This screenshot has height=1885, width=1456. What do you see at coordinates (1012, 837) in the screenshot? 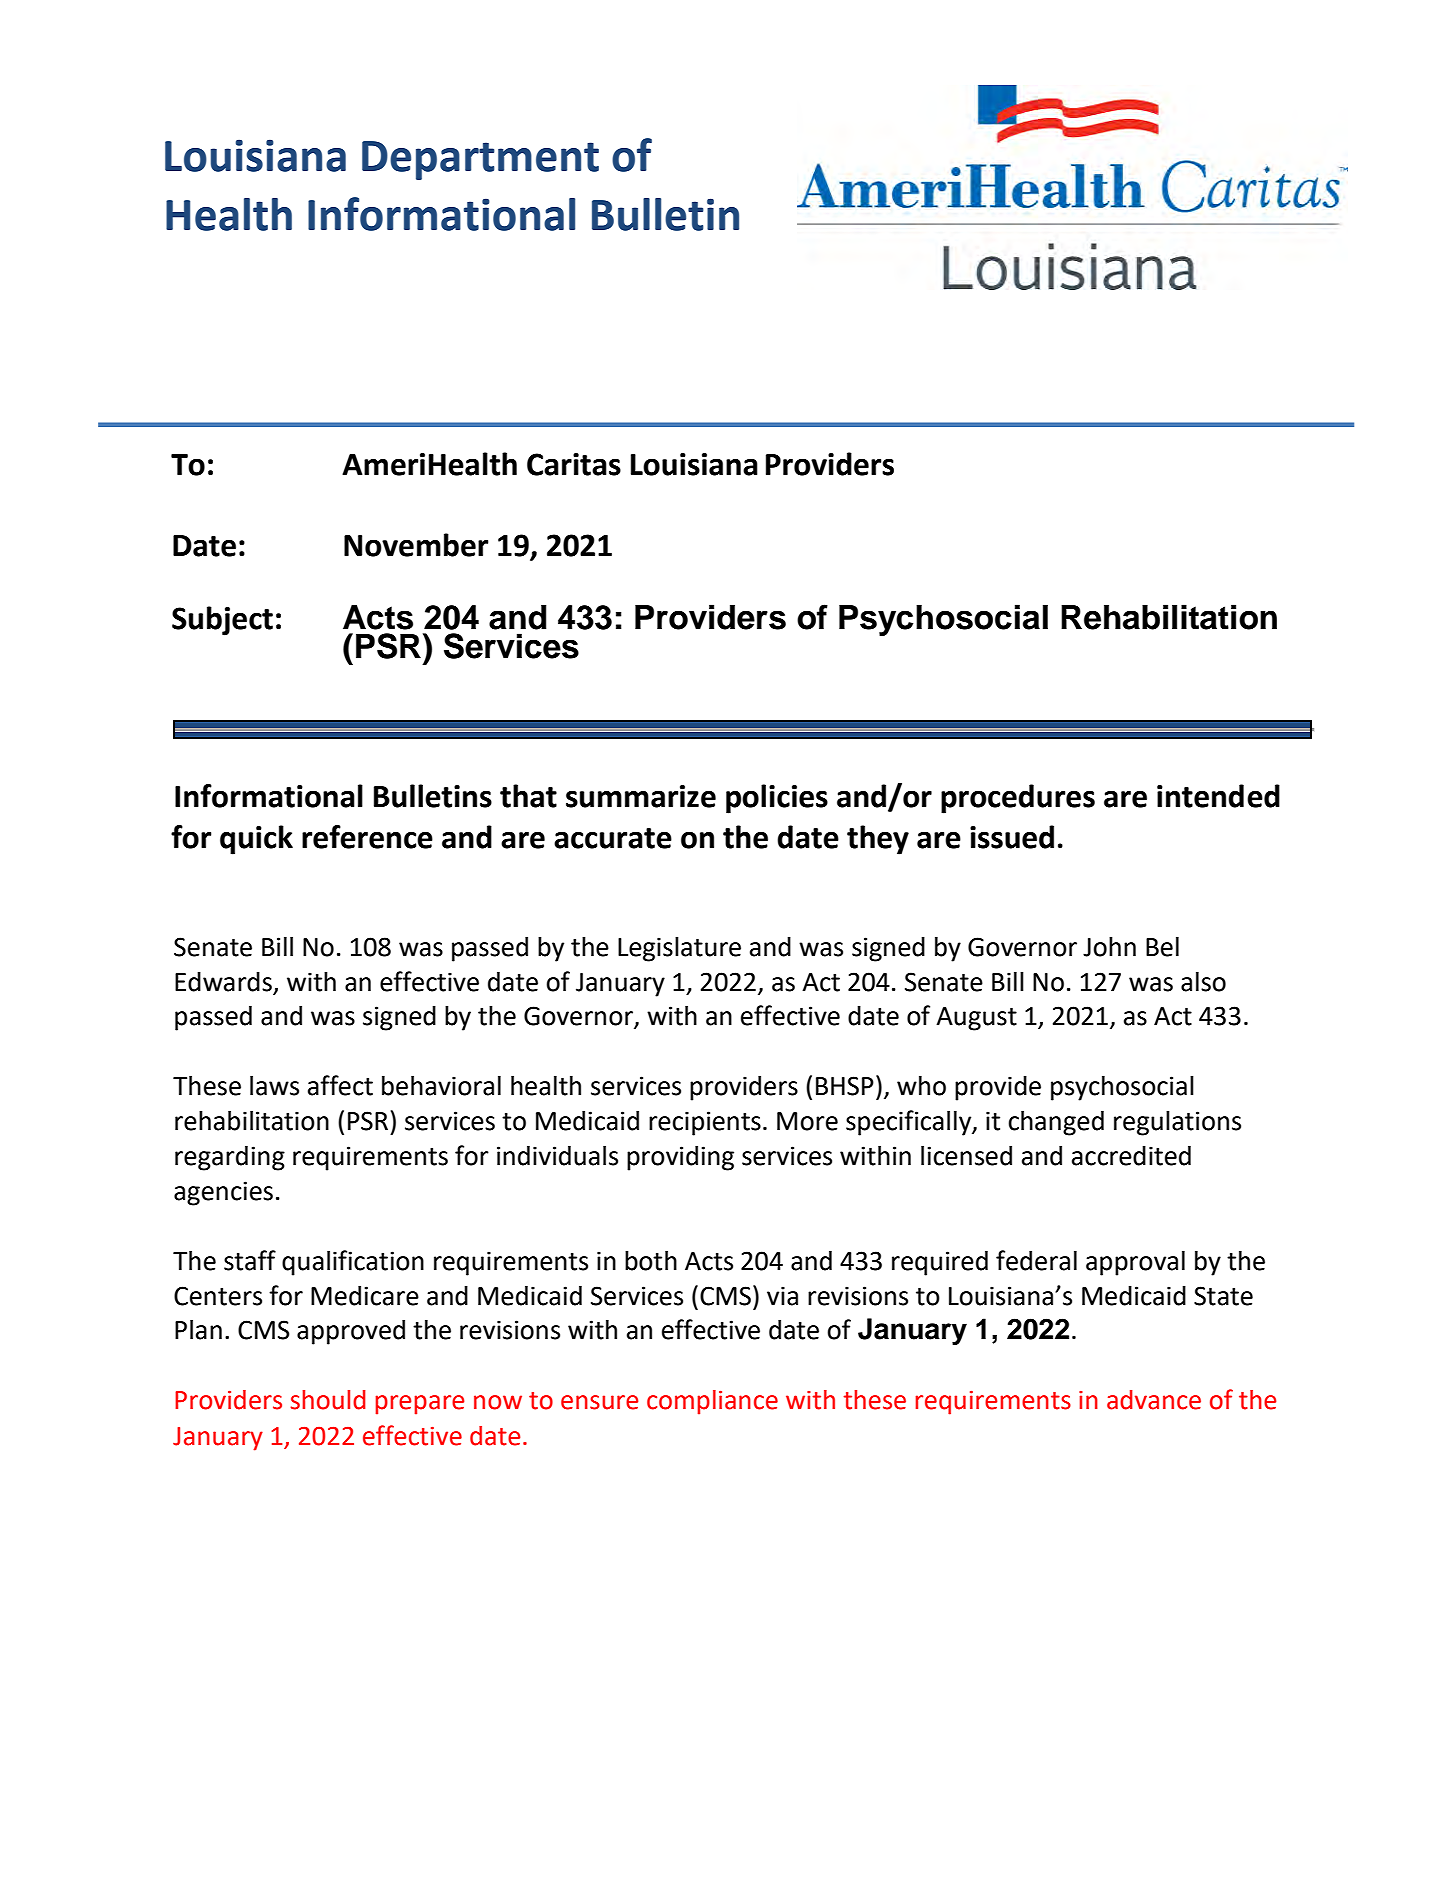
I see `issued` at bounding box center [1012, 837].
